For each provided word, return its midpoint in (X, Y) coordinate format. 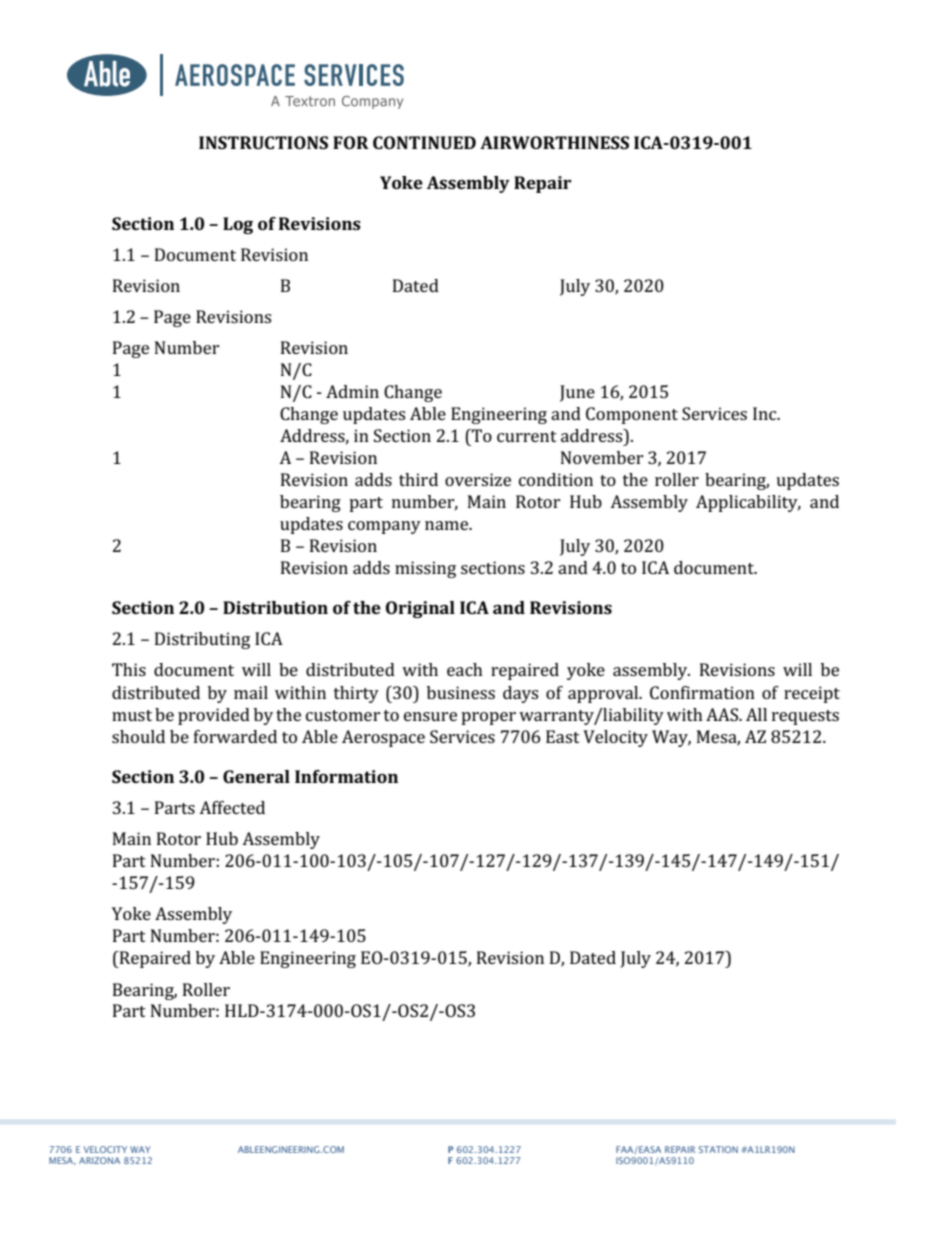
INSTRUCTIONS (263, 142)
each (465, 669)
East (563, 736)
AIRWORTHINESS (554, 142)
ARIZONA (99, 1160)
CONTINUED (424, 142)
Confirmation (702, 692)
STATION (718, 1149)
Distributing (202, 640)
